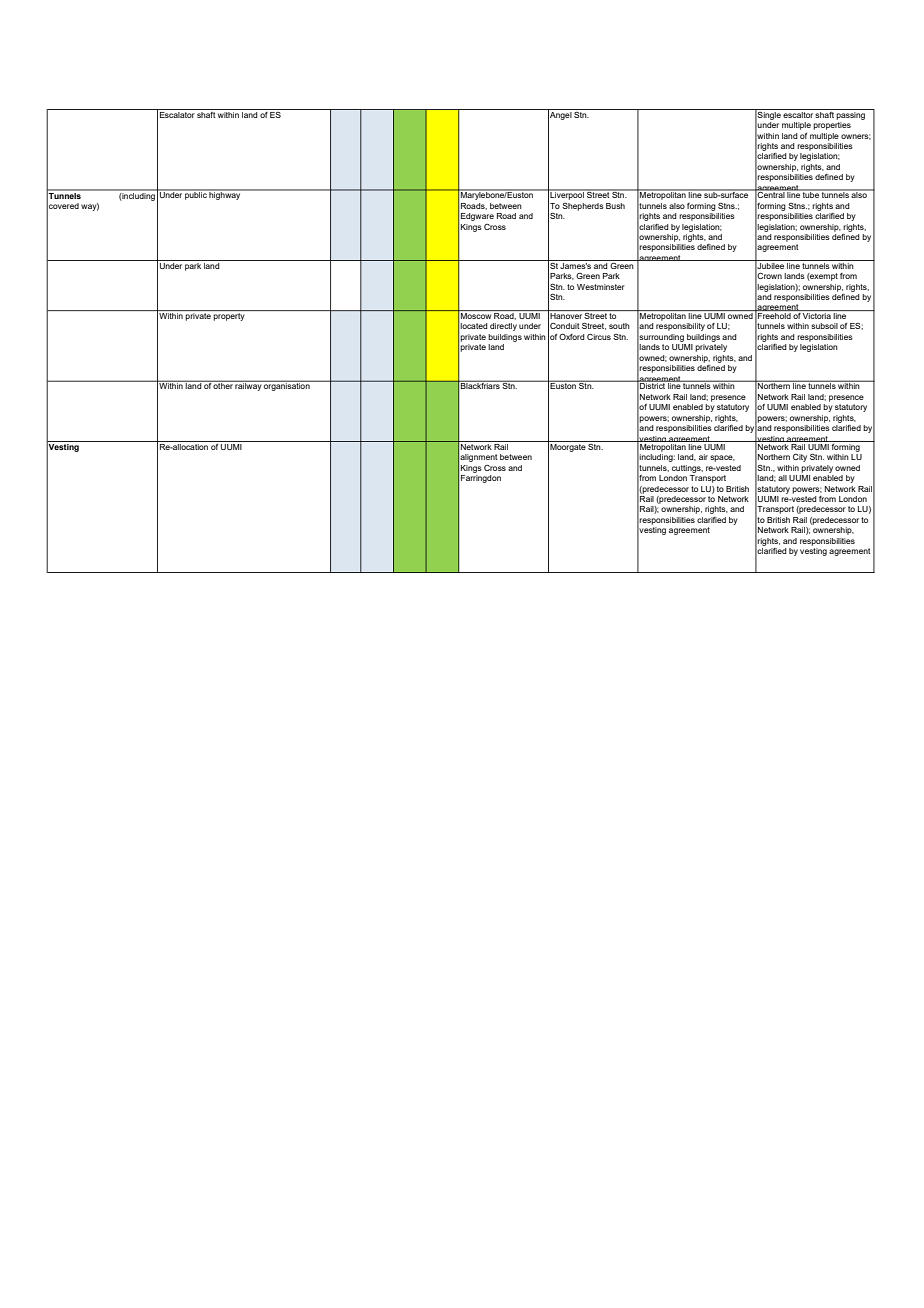  I want to click on highway, so click(225, 195).
